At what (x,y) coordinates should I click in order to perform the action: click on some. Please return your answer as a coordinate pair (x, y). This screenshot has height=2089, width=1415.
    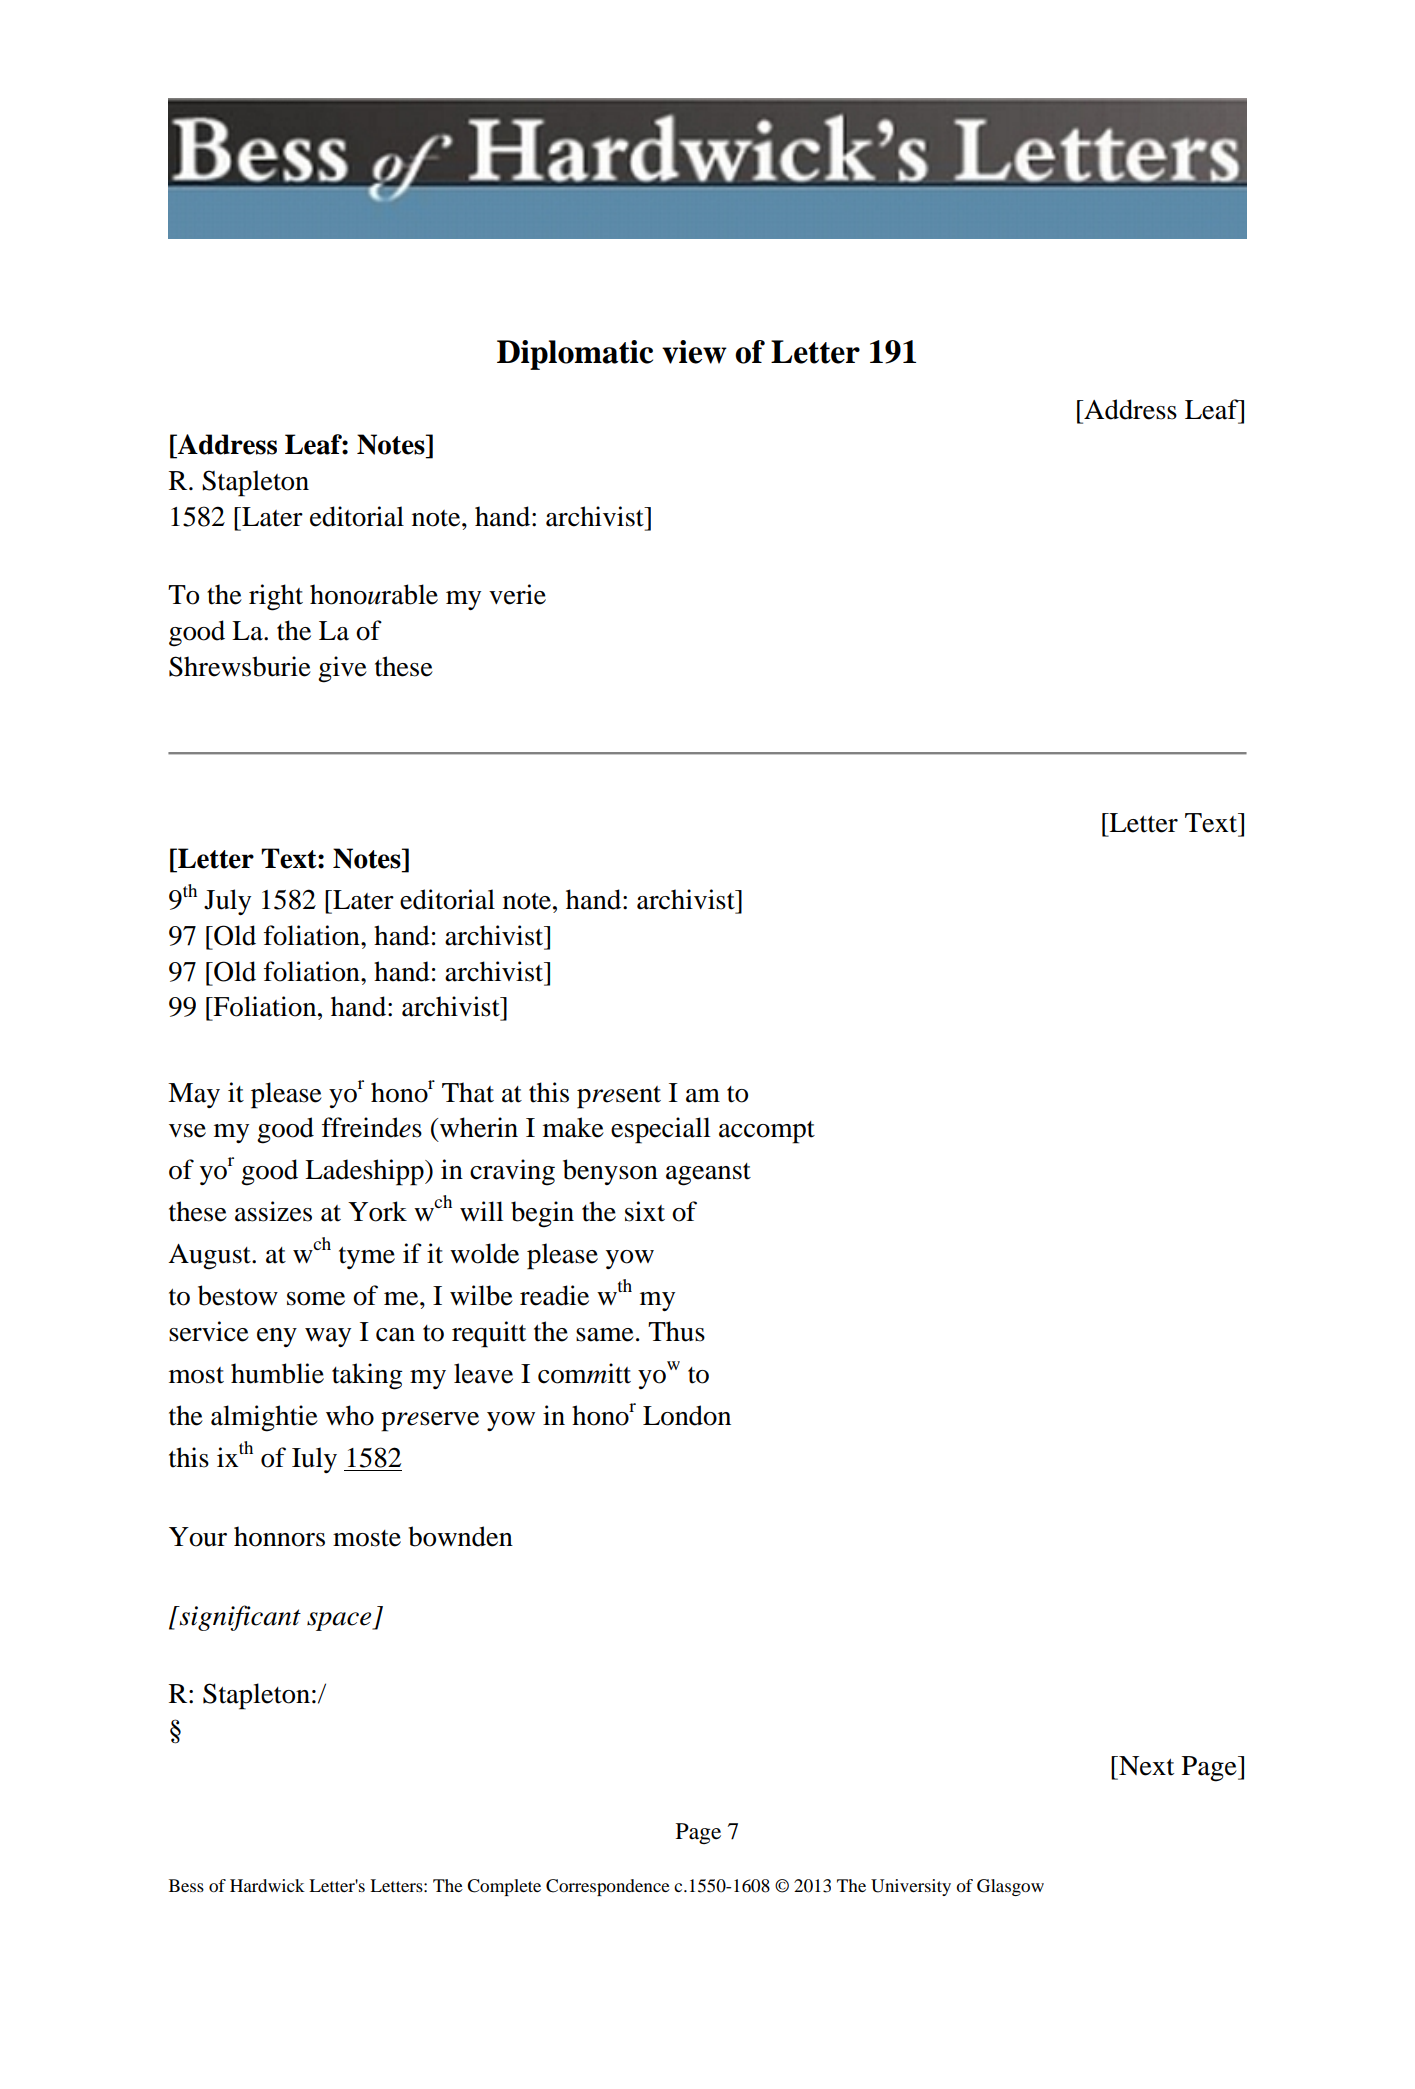
    Looking at the image, I should click on (316, 1299).
